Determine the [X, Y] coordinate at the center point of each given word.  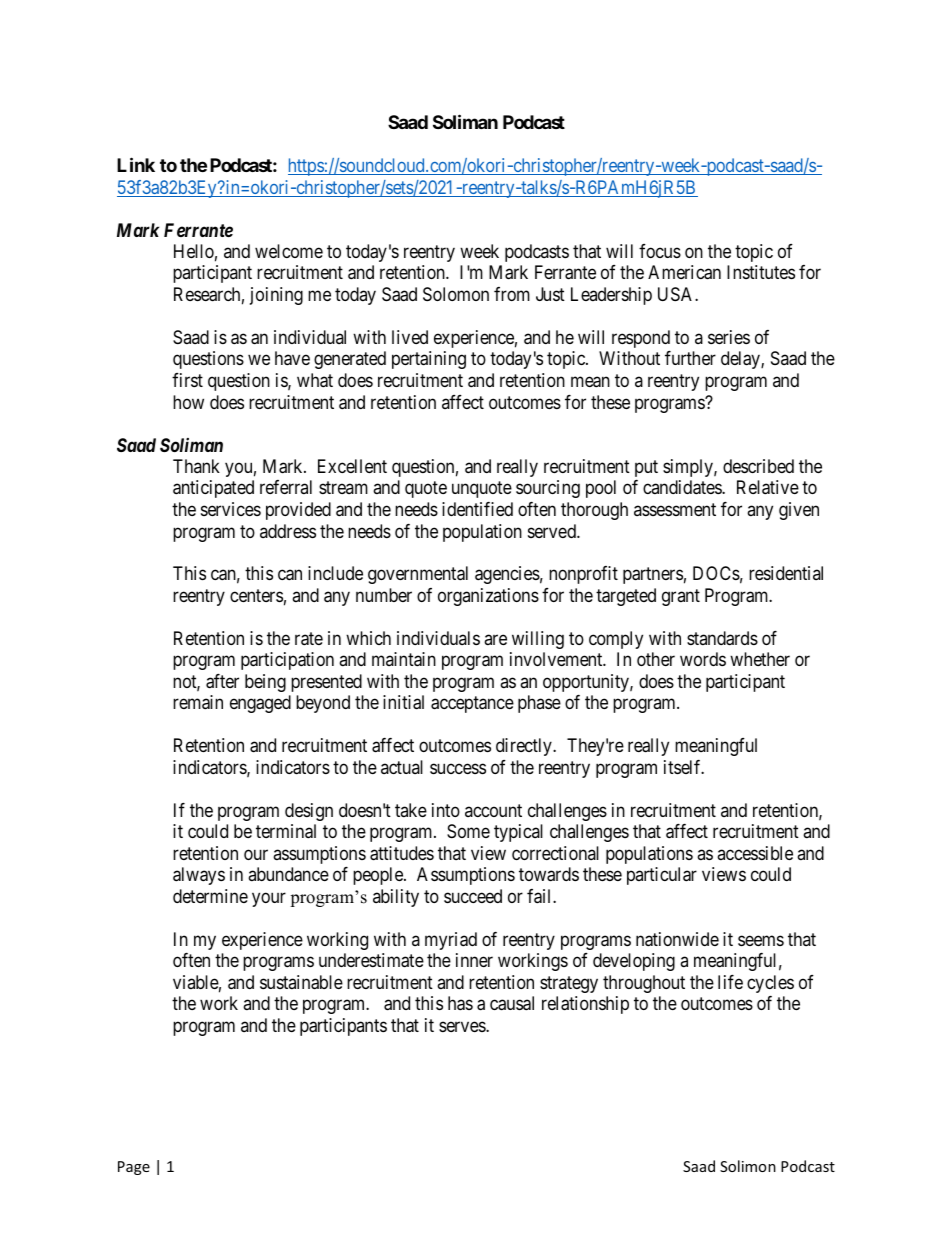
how [188, 402]
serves [463, 1026]
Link [136, 164]
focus [660, 251]
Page [134, 1168]
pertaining [429, 360]
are [495, 639]
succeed [473, 896]
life [730, 982]
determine [210, 896]
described [758, 466]
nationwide [677, 939]
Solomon [456, 294]
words [703, 659]
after [222, 681]
